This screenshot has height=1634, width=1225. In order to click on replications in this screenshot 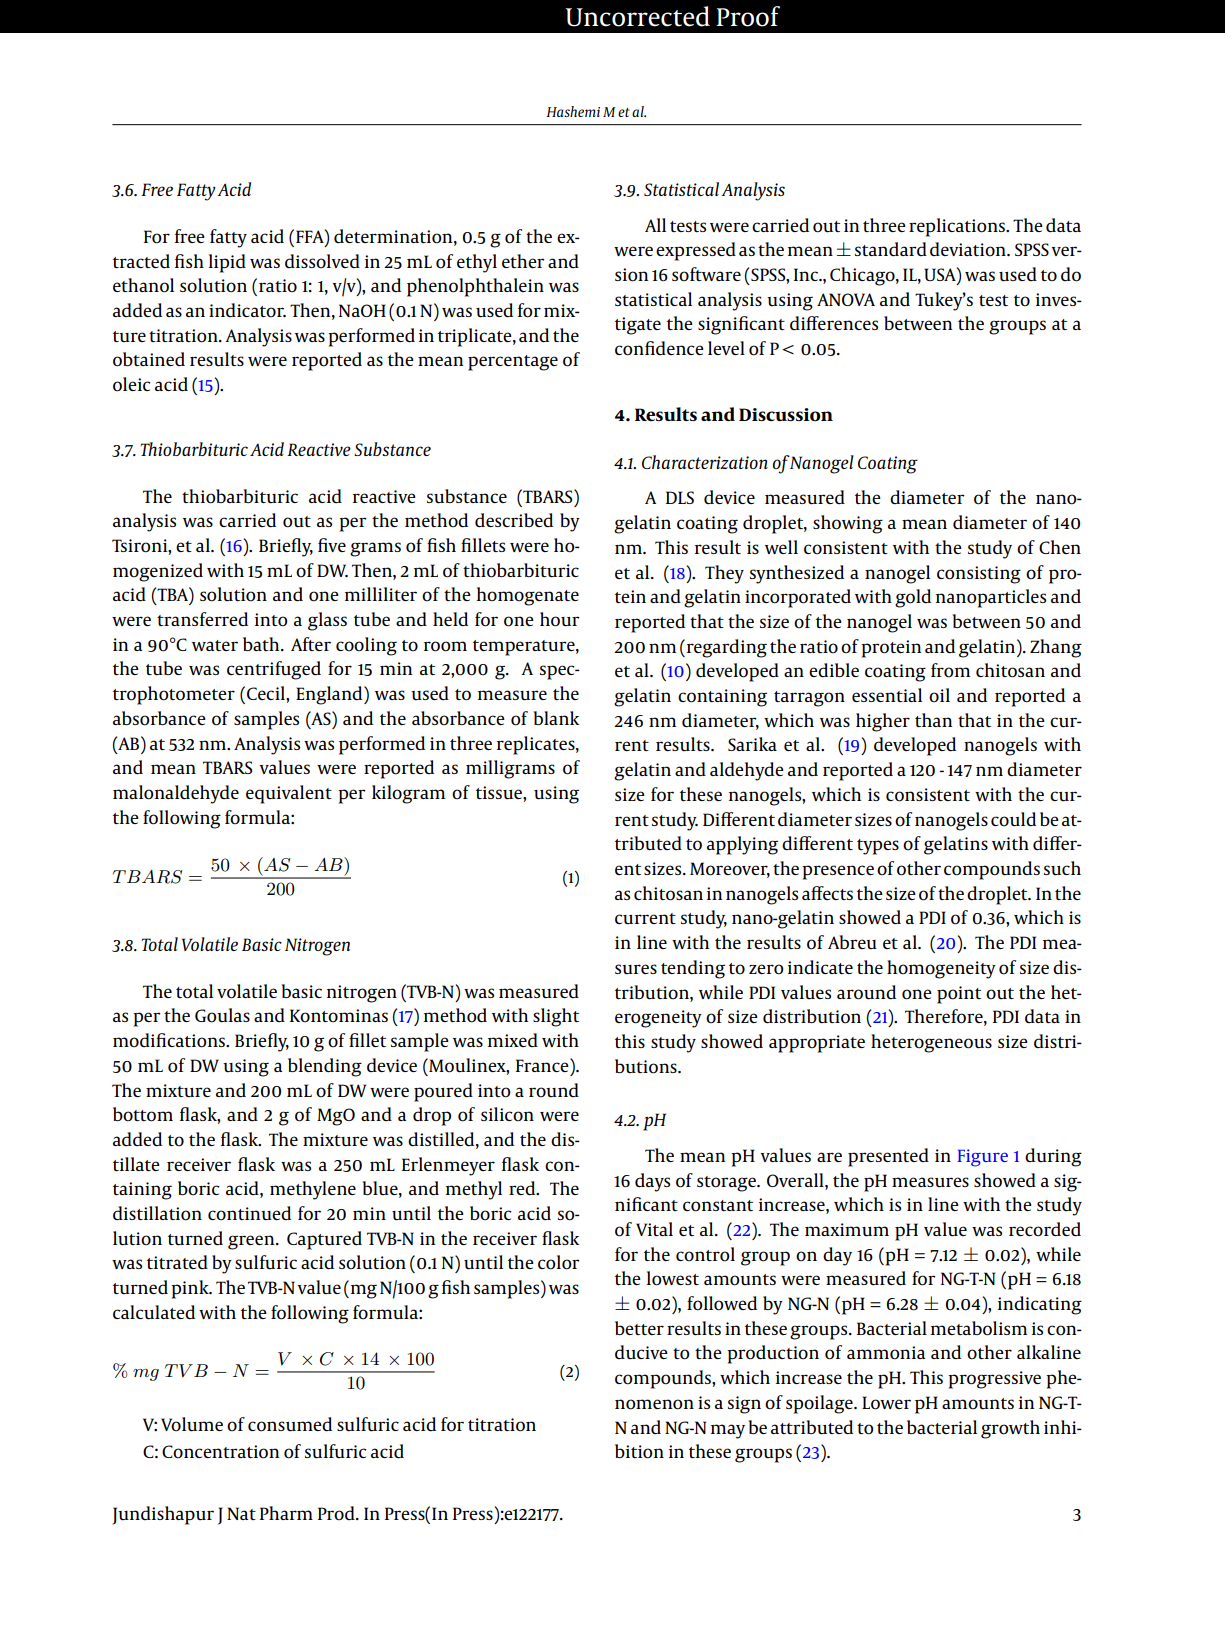, I will do `click(958, 227)`.
